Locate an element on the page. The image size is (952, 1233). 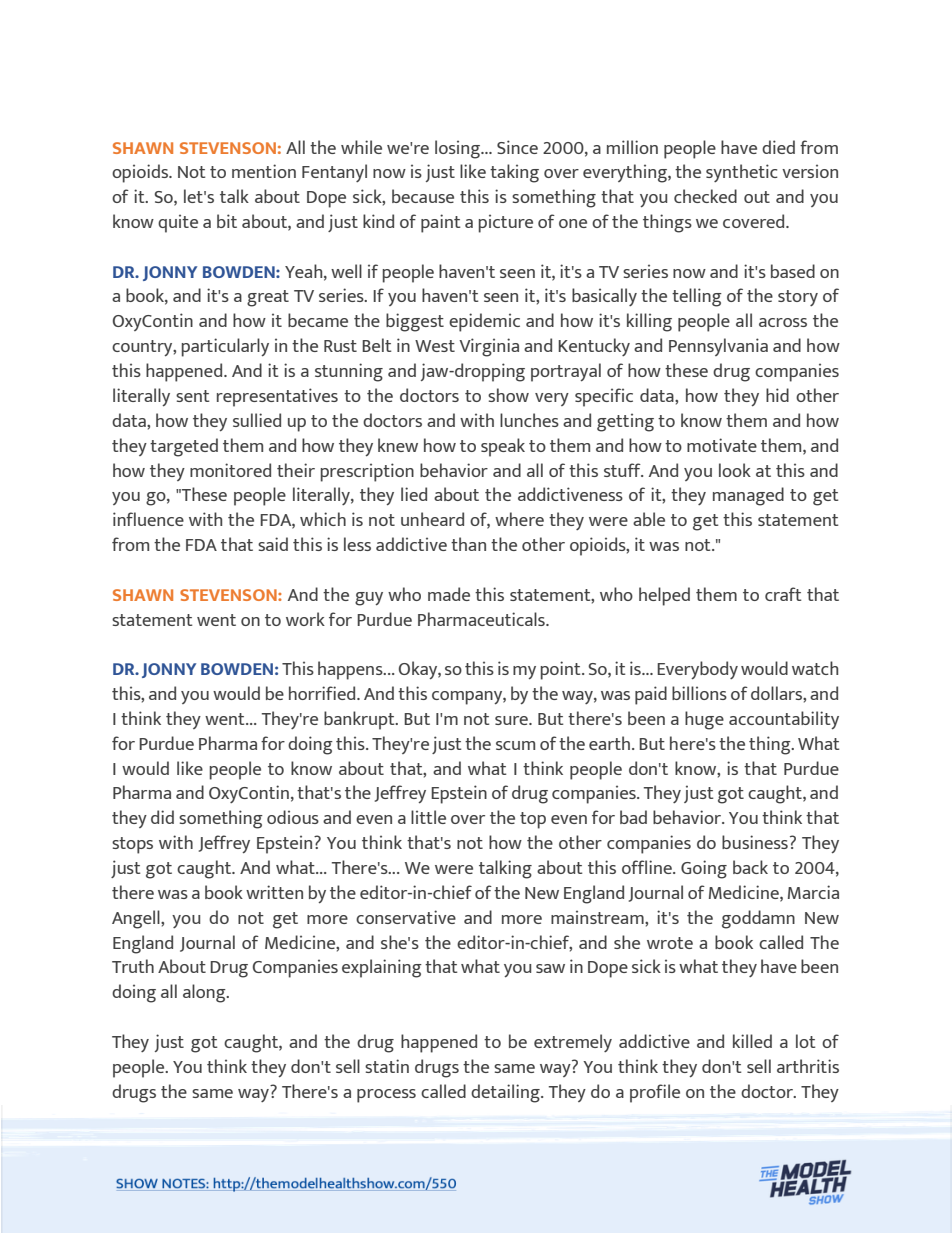
scum is located at coordinates (515, 745).
